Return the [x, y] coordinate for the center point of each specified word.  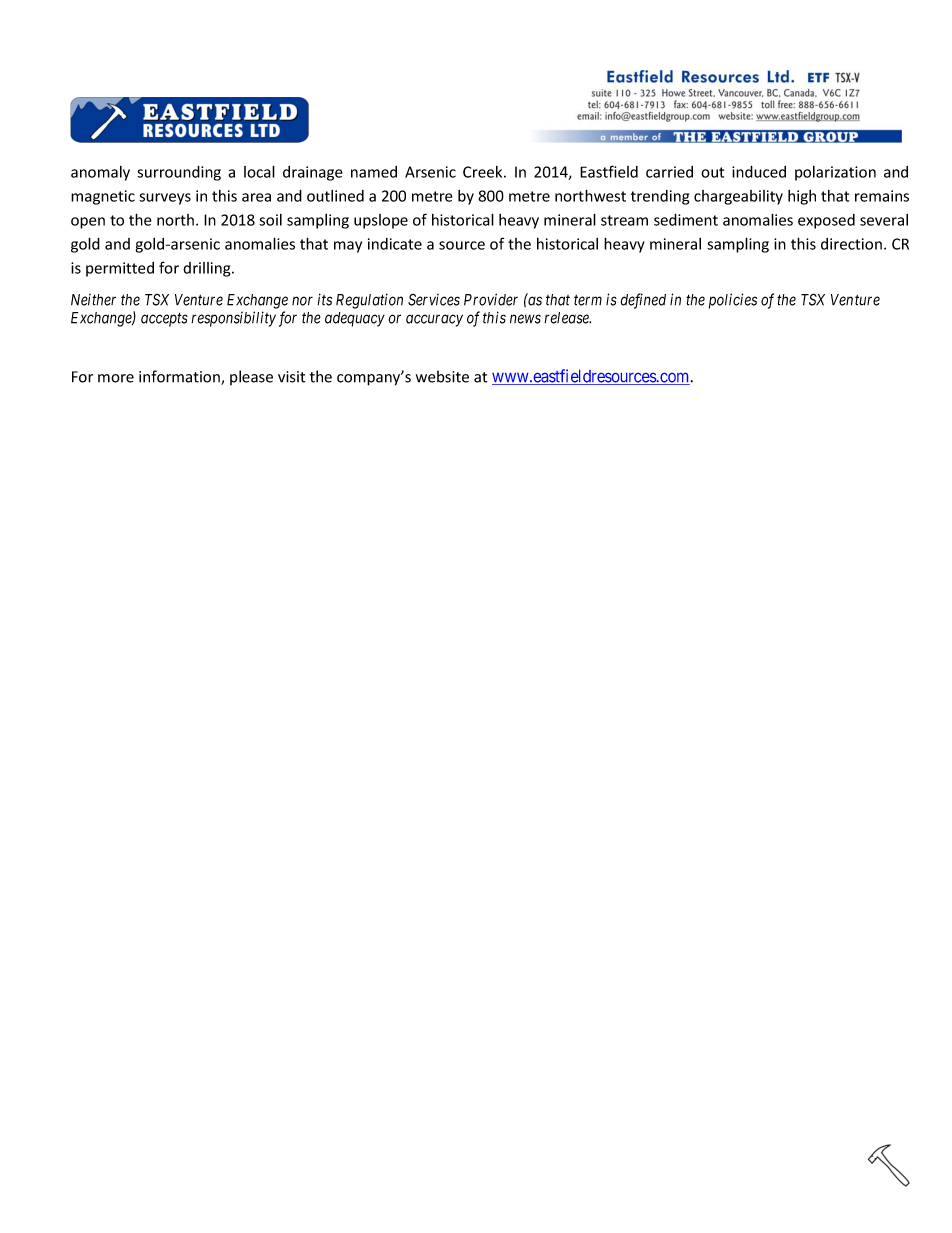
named [374, 172]
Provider [491, 299]
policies [733, 301]
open [88, 223]
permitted [120, 269]
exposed [826, 221]
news [525, 319]
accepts [164, 319]
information [180, 377]
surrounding [179, 173]
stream [624, 220]
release [567, 318]
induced [759, 172]
